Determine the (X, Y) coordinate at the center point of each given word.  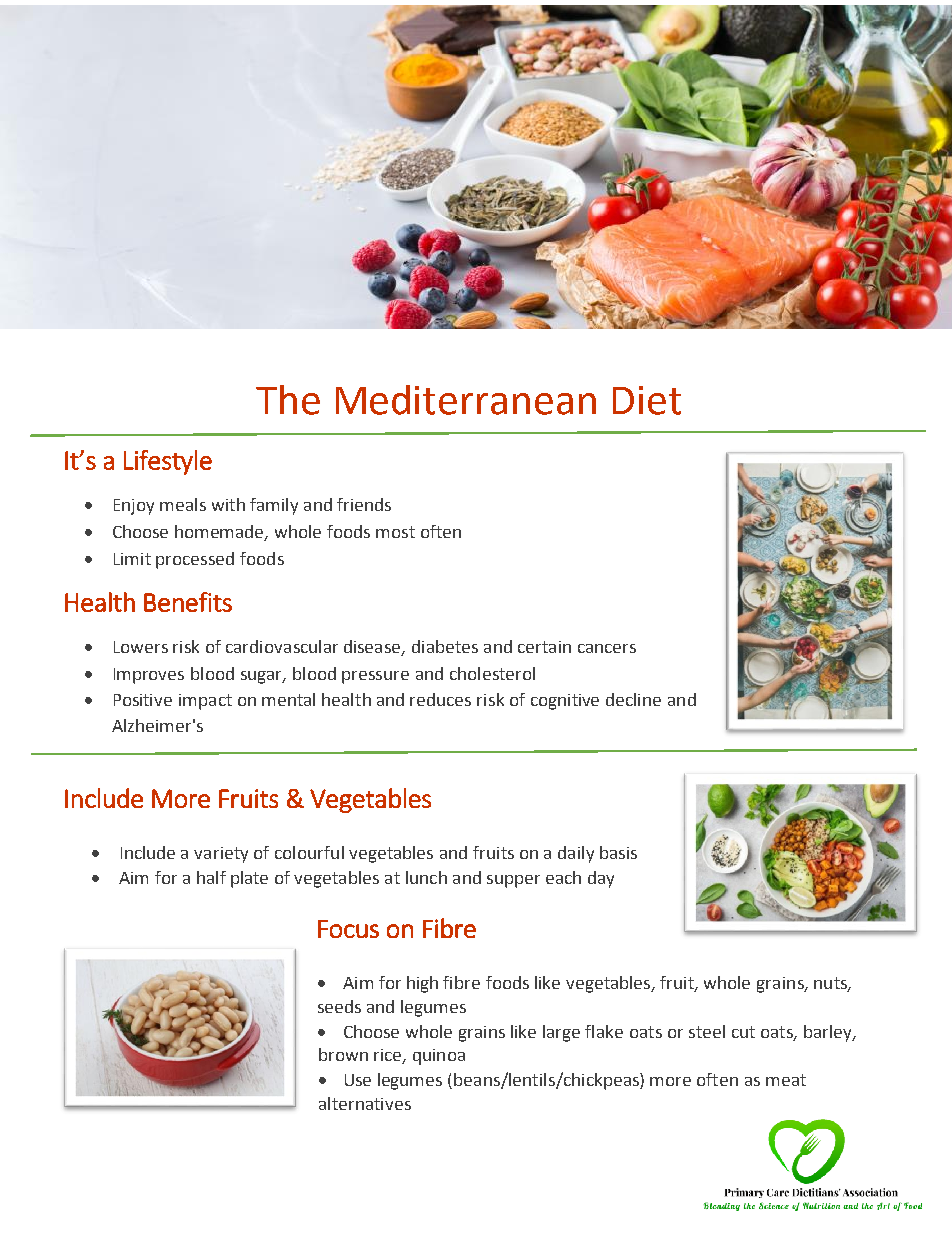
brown (343, 1054)
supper (513, 881)
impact (205, 702)
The (288, 400)
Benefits (188, 602)
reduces (440, 699)
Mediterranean (466, 400)
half (211, 877)
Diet (647, 400)
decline (633, 699)
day (601, 879)
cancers (607, 648)
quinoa (439, 1057)
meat (786, 1080)
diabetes (445, 646)
